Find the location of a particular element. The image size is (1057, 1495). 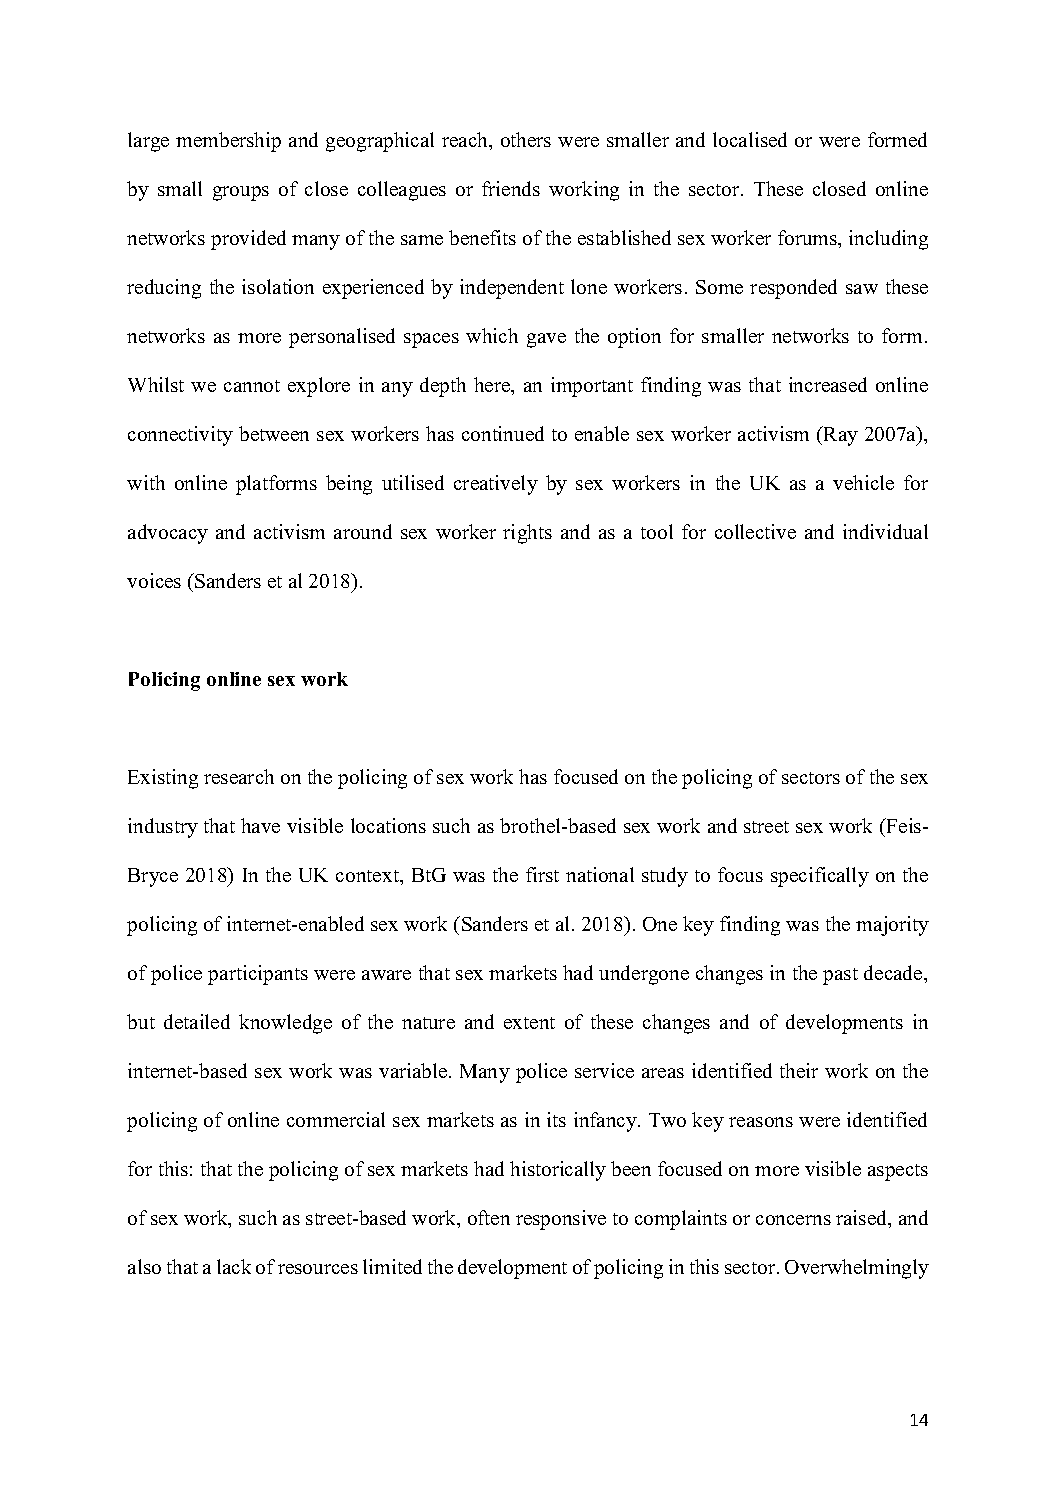

have is located at coordinates (260, 825).
